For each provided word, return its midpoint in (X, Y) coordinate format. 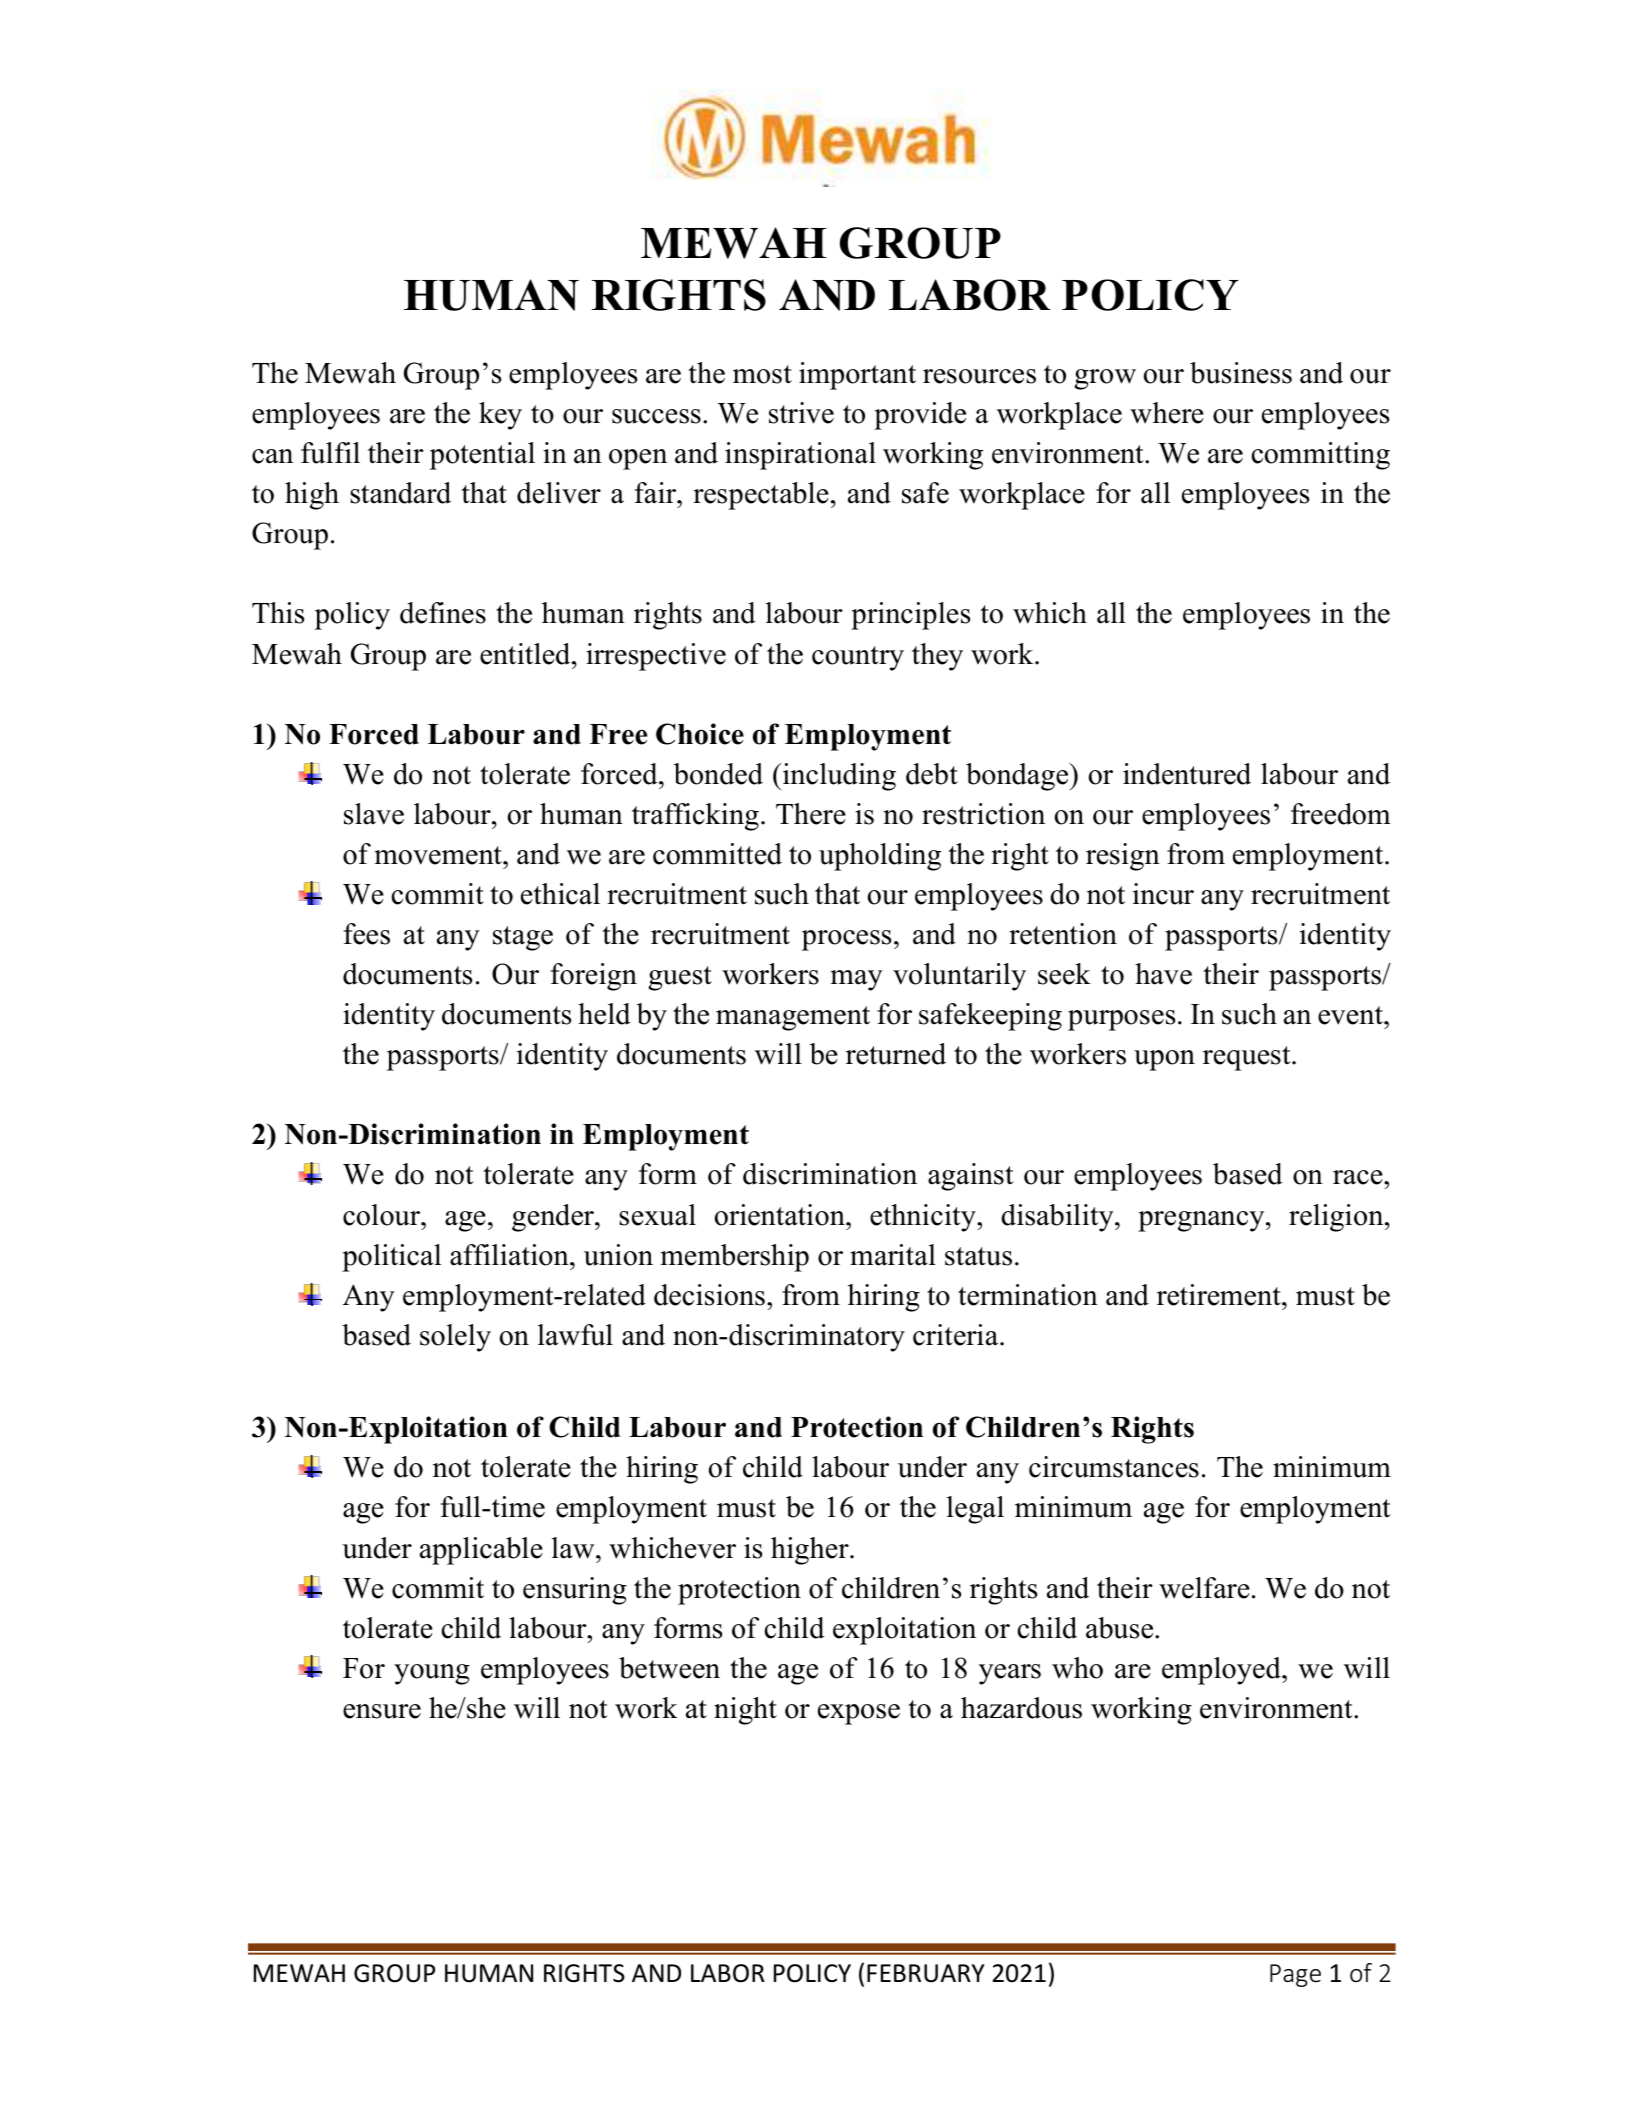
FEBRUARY (925, 1973)
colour (383, 1215)
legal (975, 1510)
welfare (1204, 1588)
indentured (1187, 774)
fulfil (330, 453)
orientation (780, 1215)
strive (801, 413)
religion (1337, 1218)
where (1167, 413)
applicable (481, 1551)
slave (374, 814)
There (811, 814)
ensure (382, 1711)
